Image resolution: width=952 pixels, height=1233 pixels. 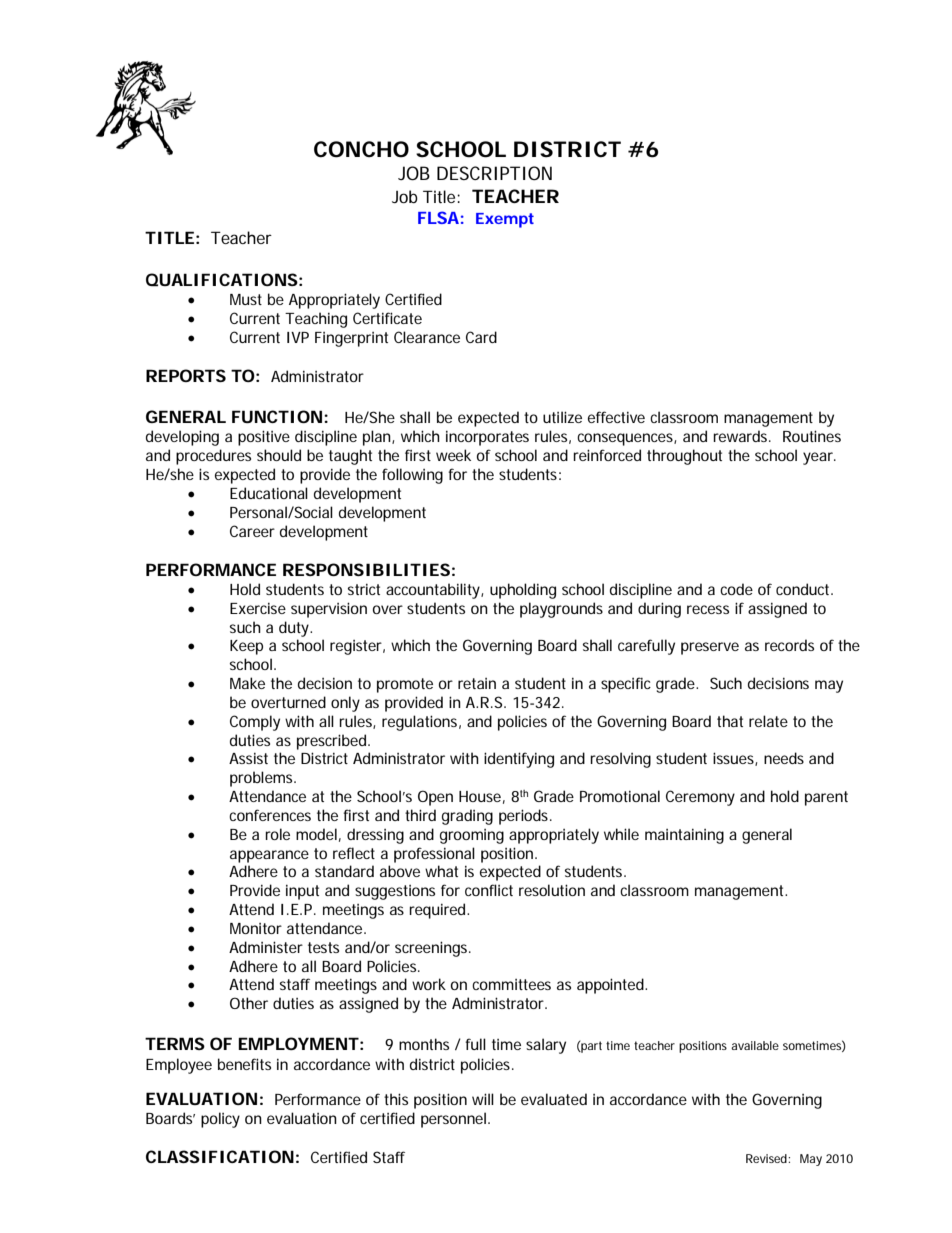 I want to click on DESCRIPTION, so click(x=494, y=173).
